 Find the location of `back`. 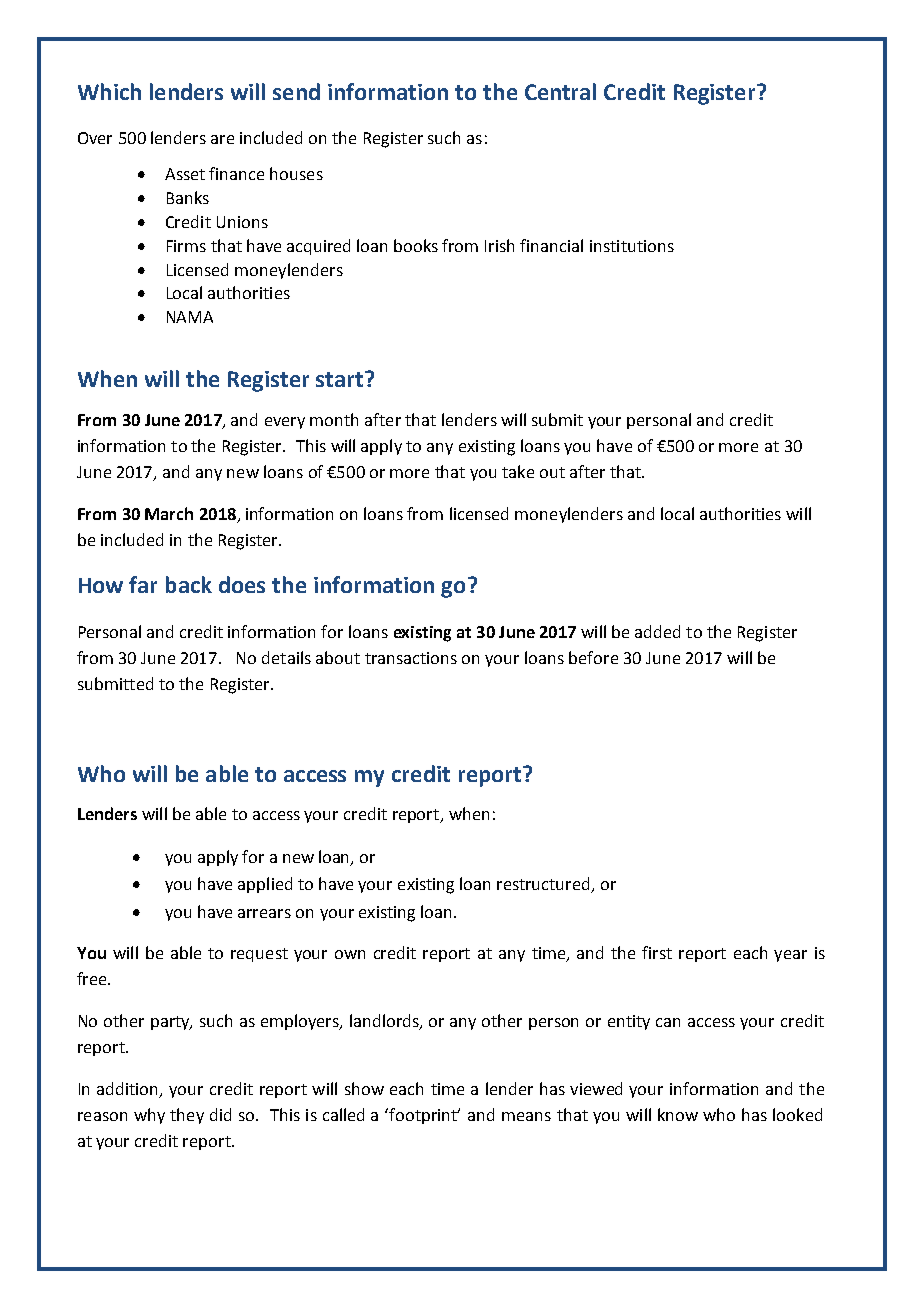

back is located at coordinates (189, 584).
